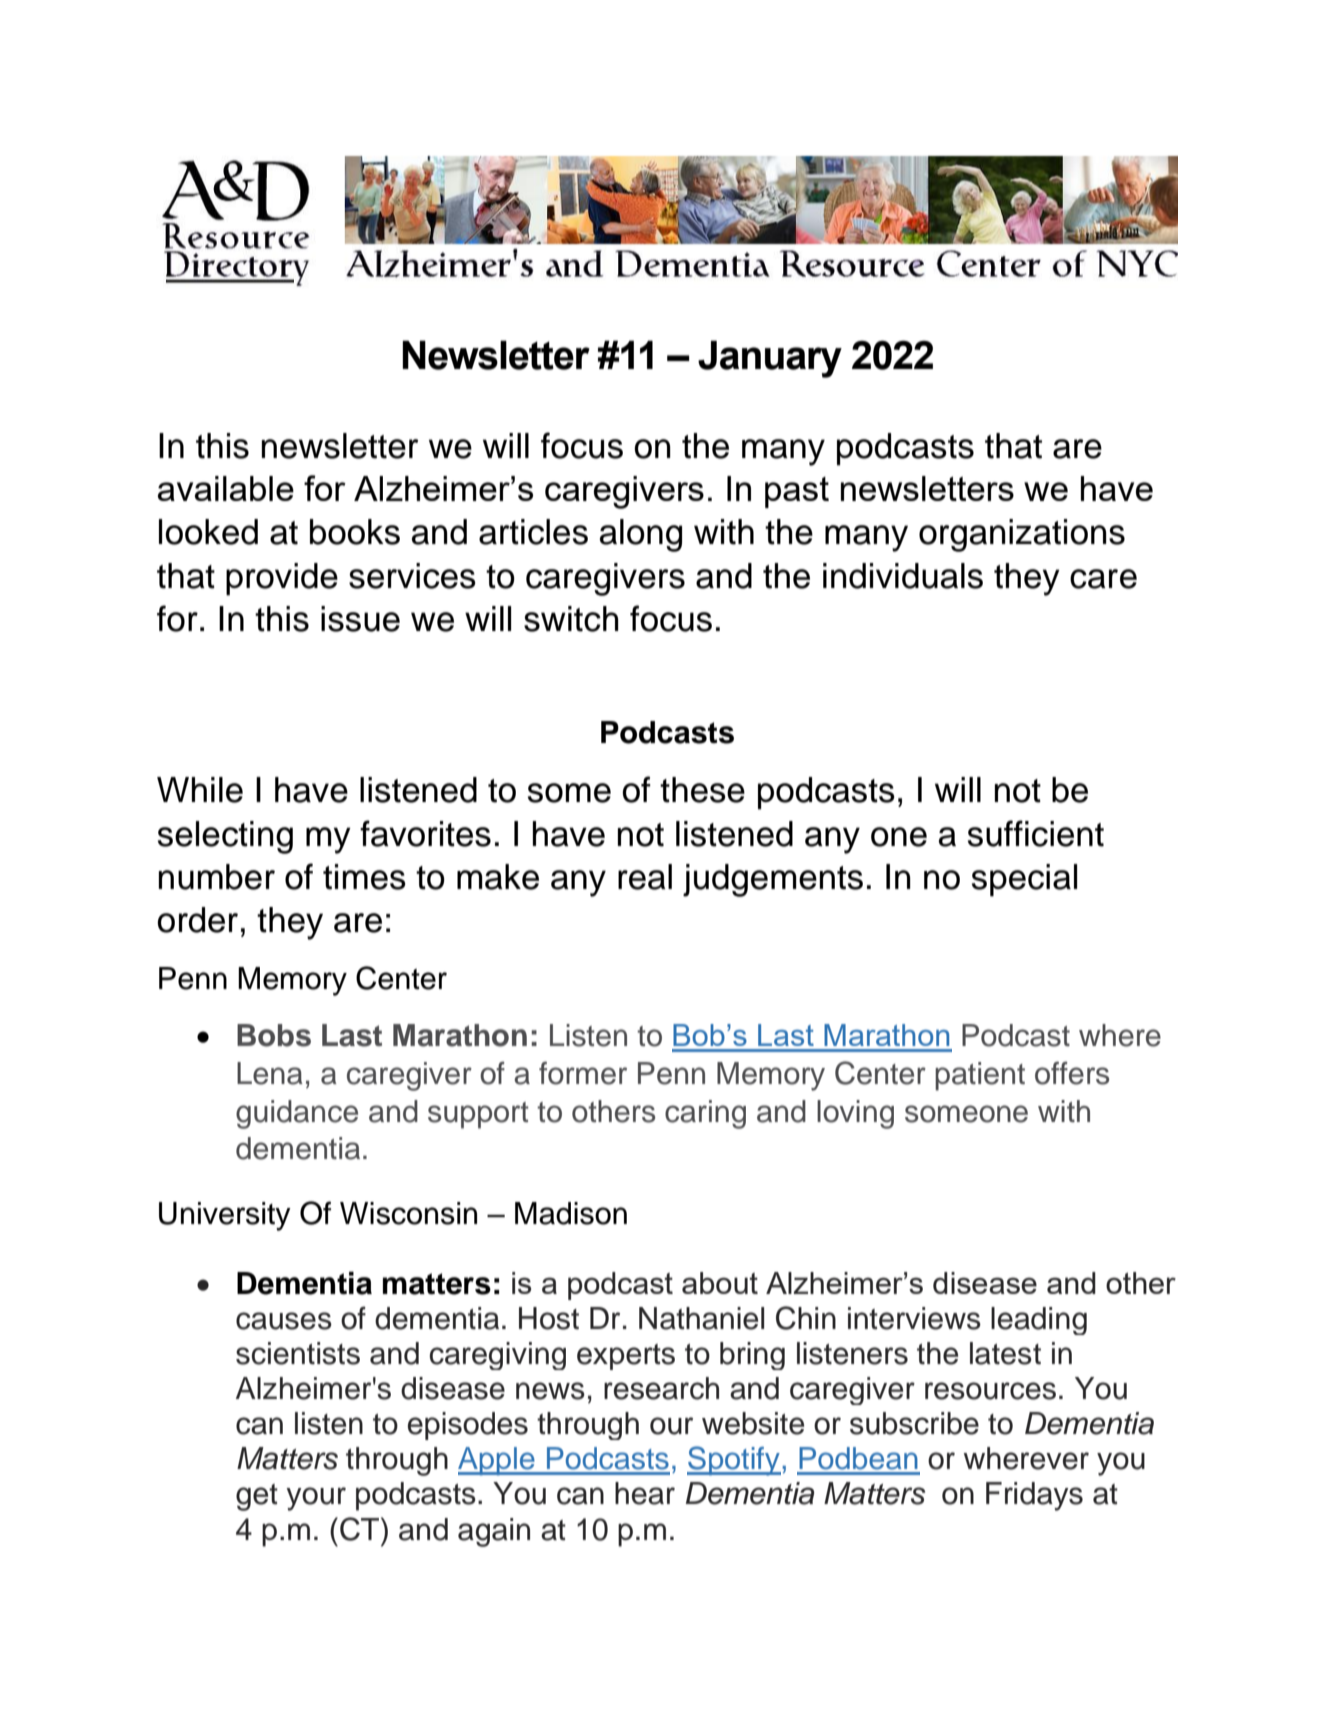 This screenshot has width=1334, height=1726. Describe the element at coordinates (645, 1493) in the screenshot. I see `hear` at that location.
